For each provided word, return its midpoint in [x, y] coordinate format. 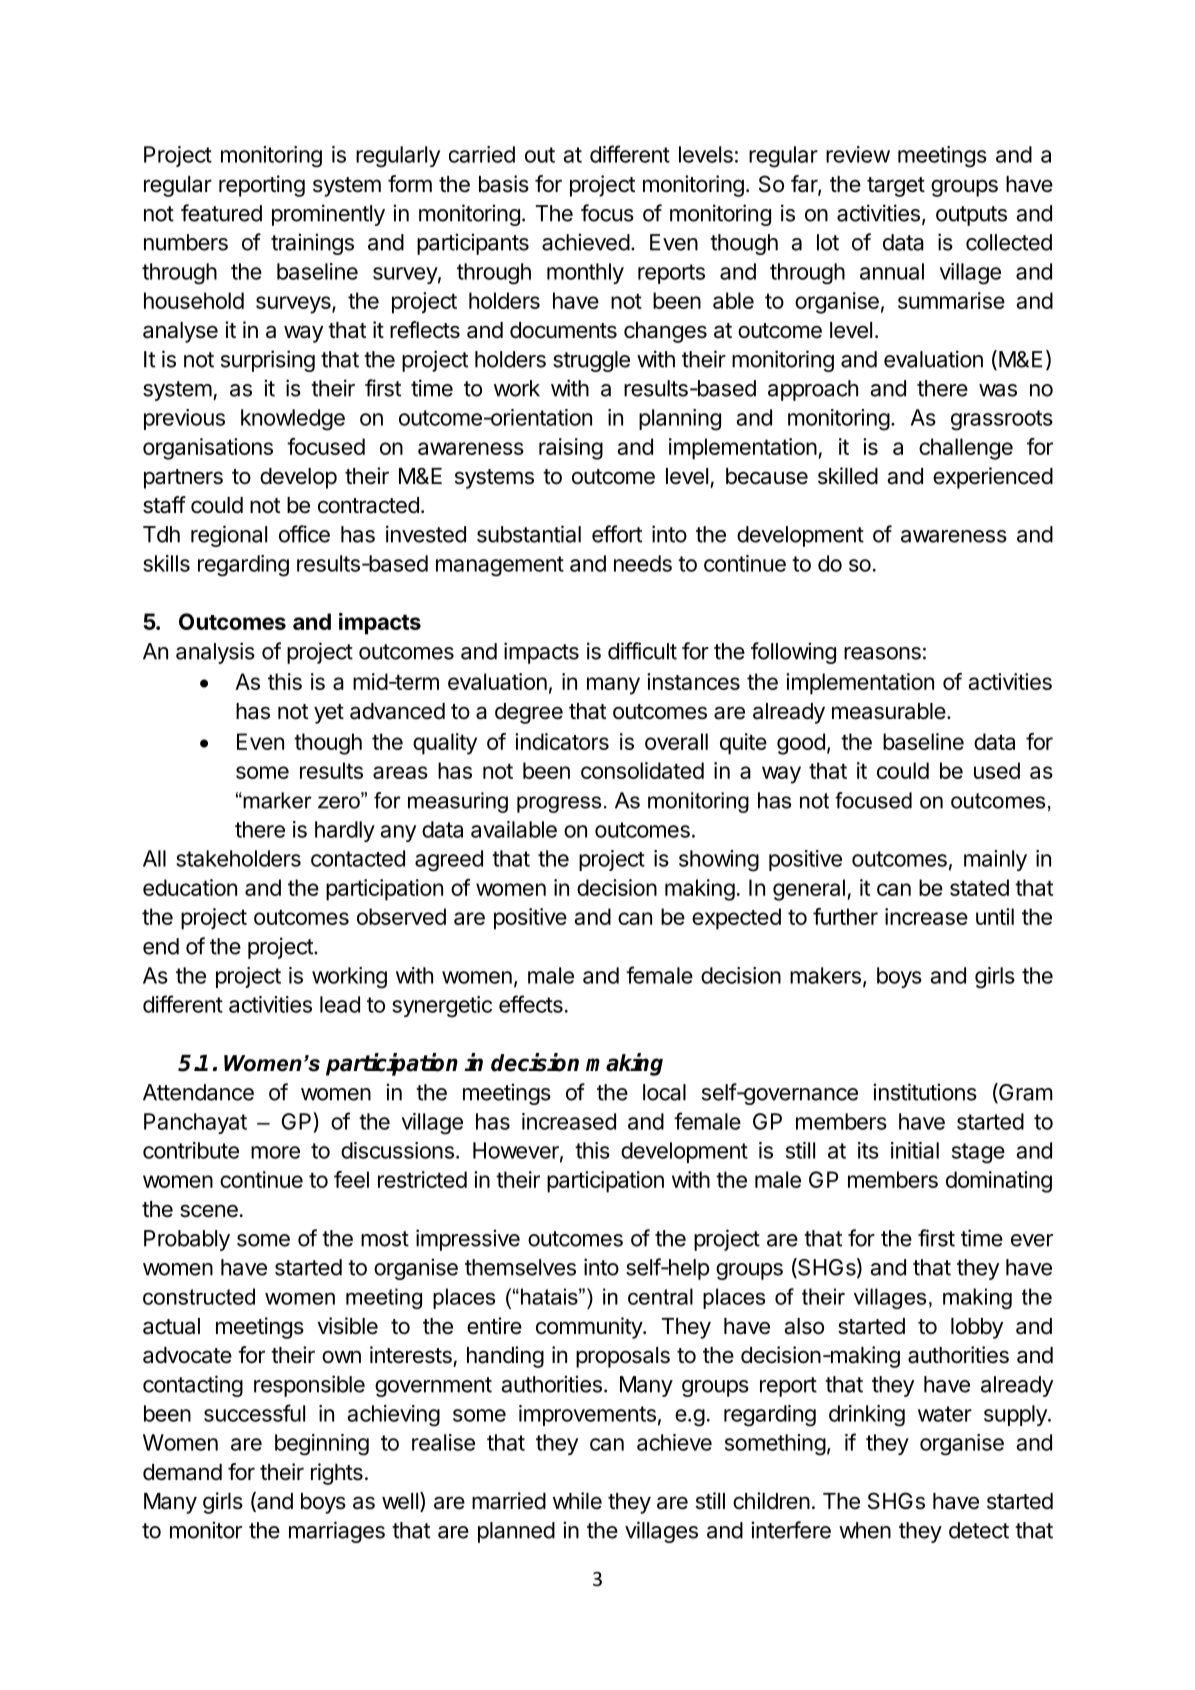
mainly [995, 860]
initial [915, 1150]
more [275, 1152]
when [865, 1530]
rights [337, 1474]
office [304, 534]
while [577, 1501]
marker [276, 800]
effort [617, 534]
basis [504, 184]
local [664, 1092]
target [896, 187]
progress [559, 804]
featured [221, 213]
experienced [993, 478]
